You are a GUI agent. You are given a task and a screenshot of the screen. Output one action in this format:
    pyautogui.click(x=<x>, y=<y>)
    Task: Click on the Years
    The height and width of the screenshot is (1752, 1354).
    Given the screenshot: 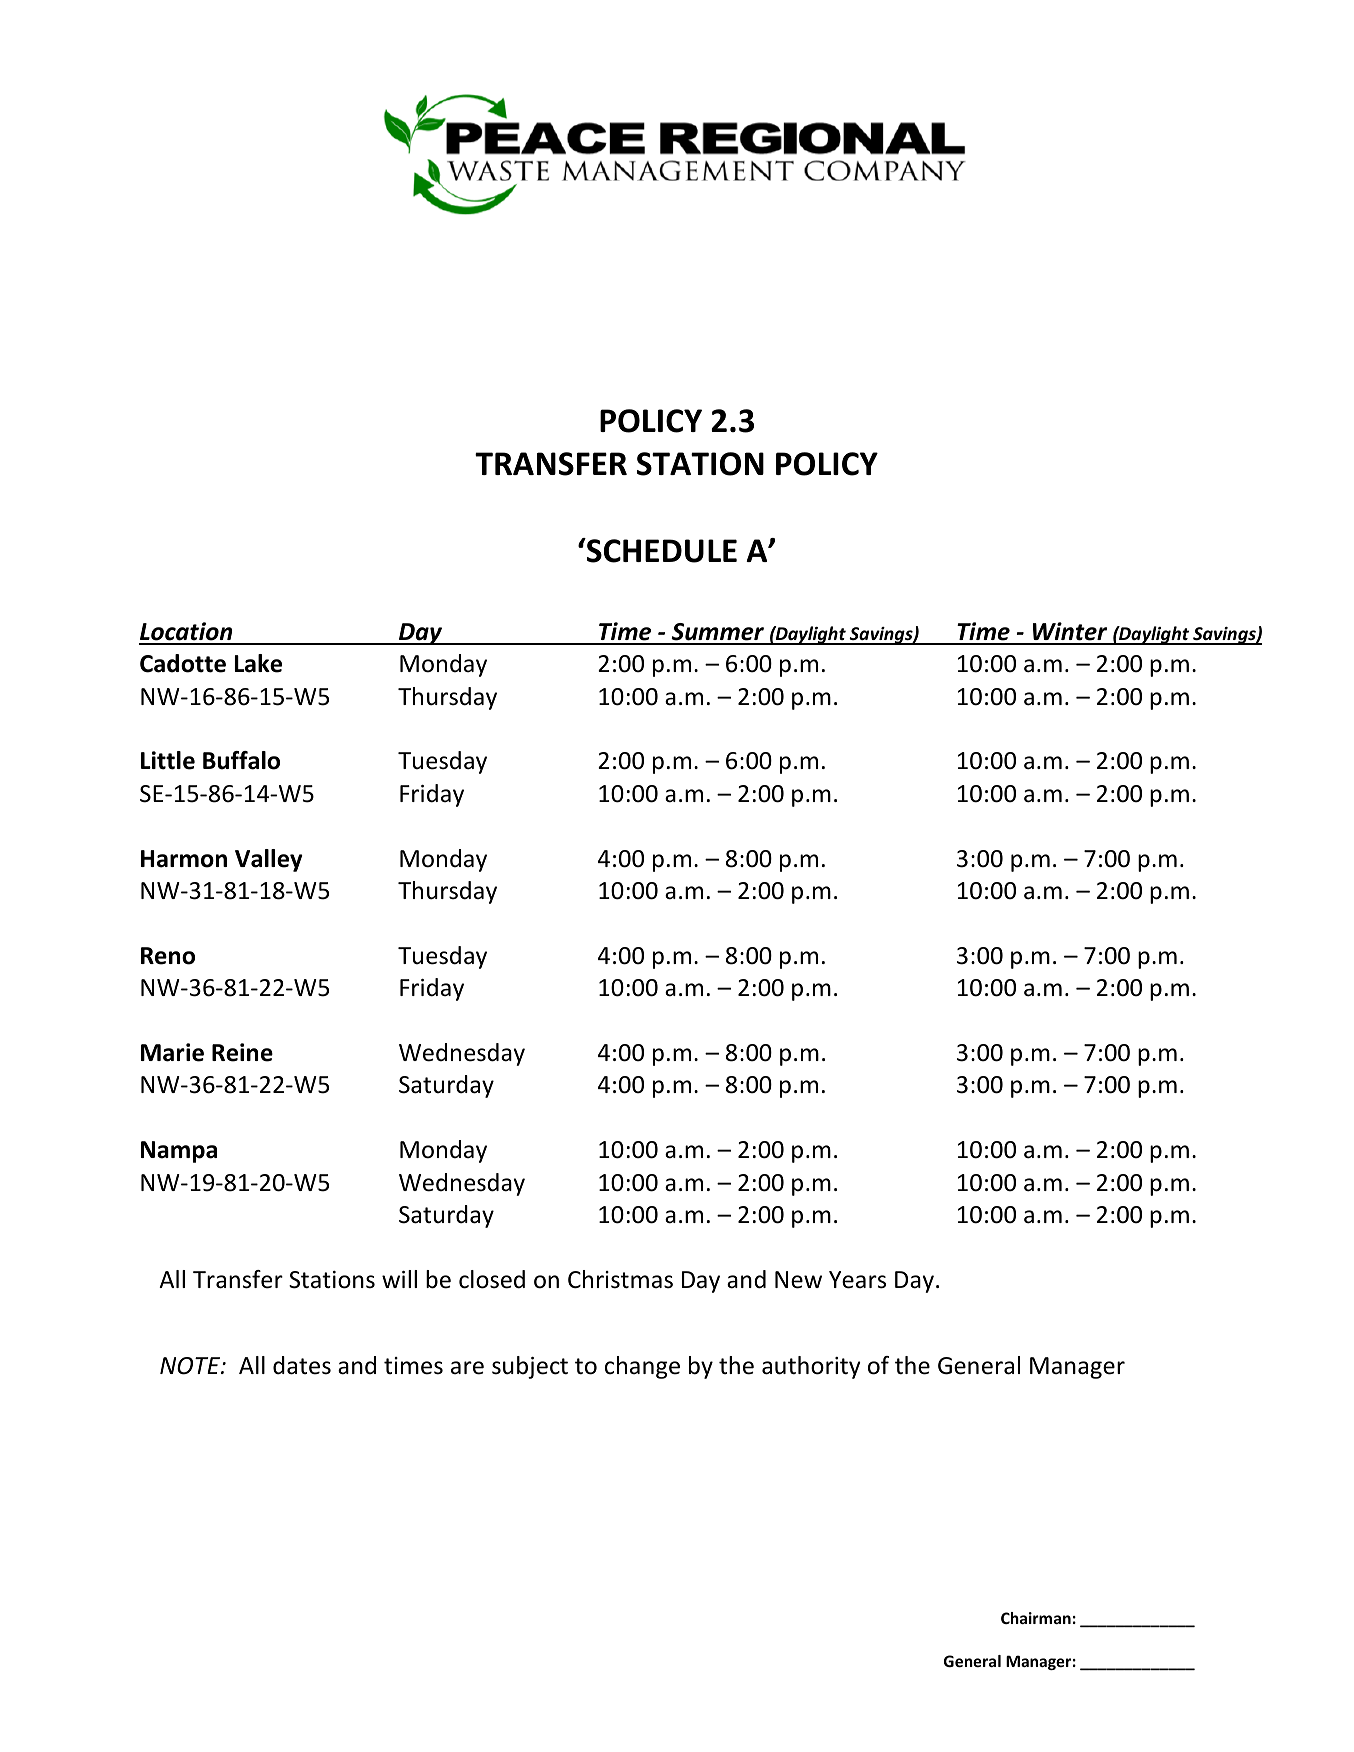 What is the action you would take?
    pyautogui.click(x=857, y=1280)
